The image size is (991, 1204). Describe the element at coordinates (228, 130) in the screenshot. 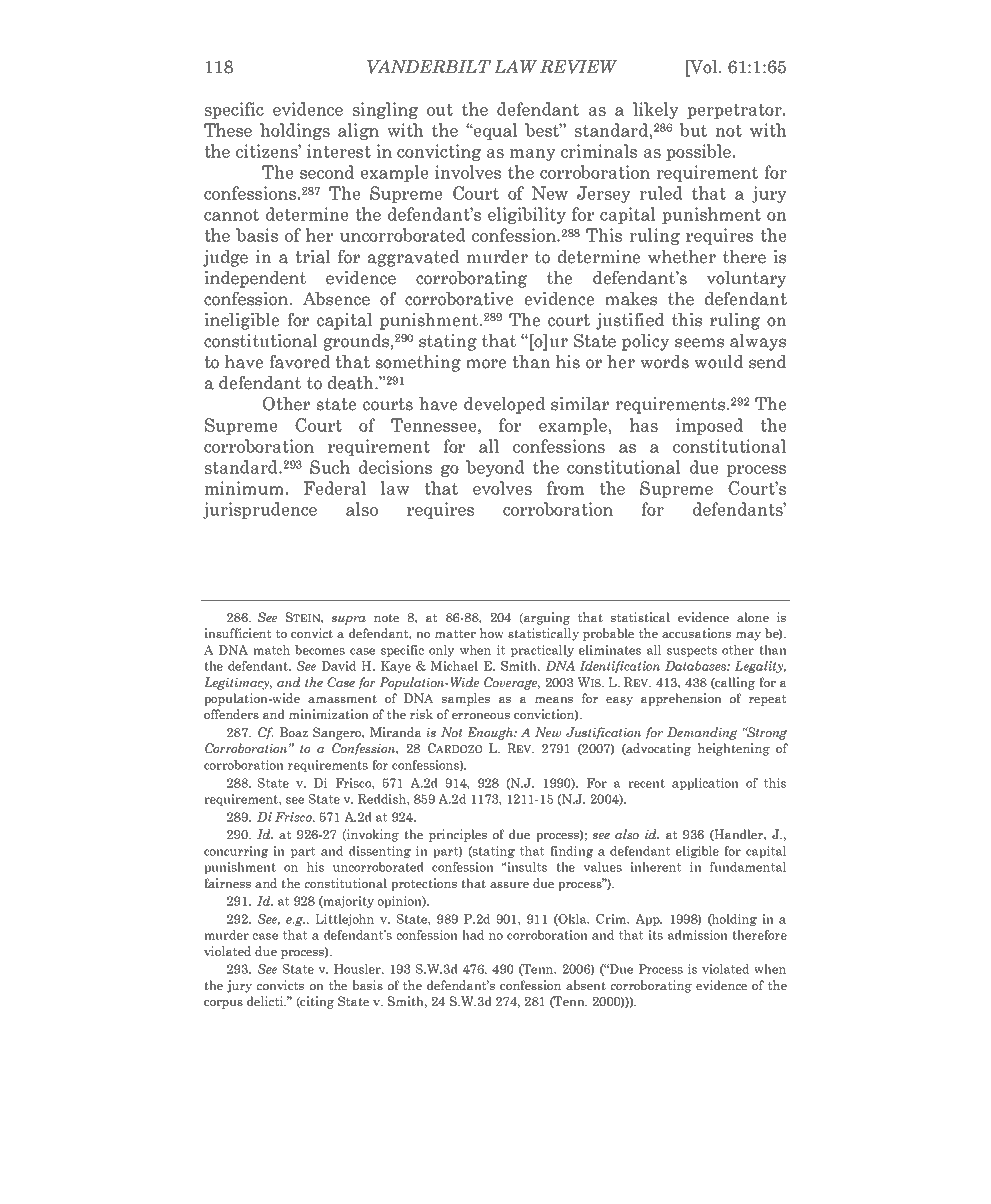

I see `These` at that location.
